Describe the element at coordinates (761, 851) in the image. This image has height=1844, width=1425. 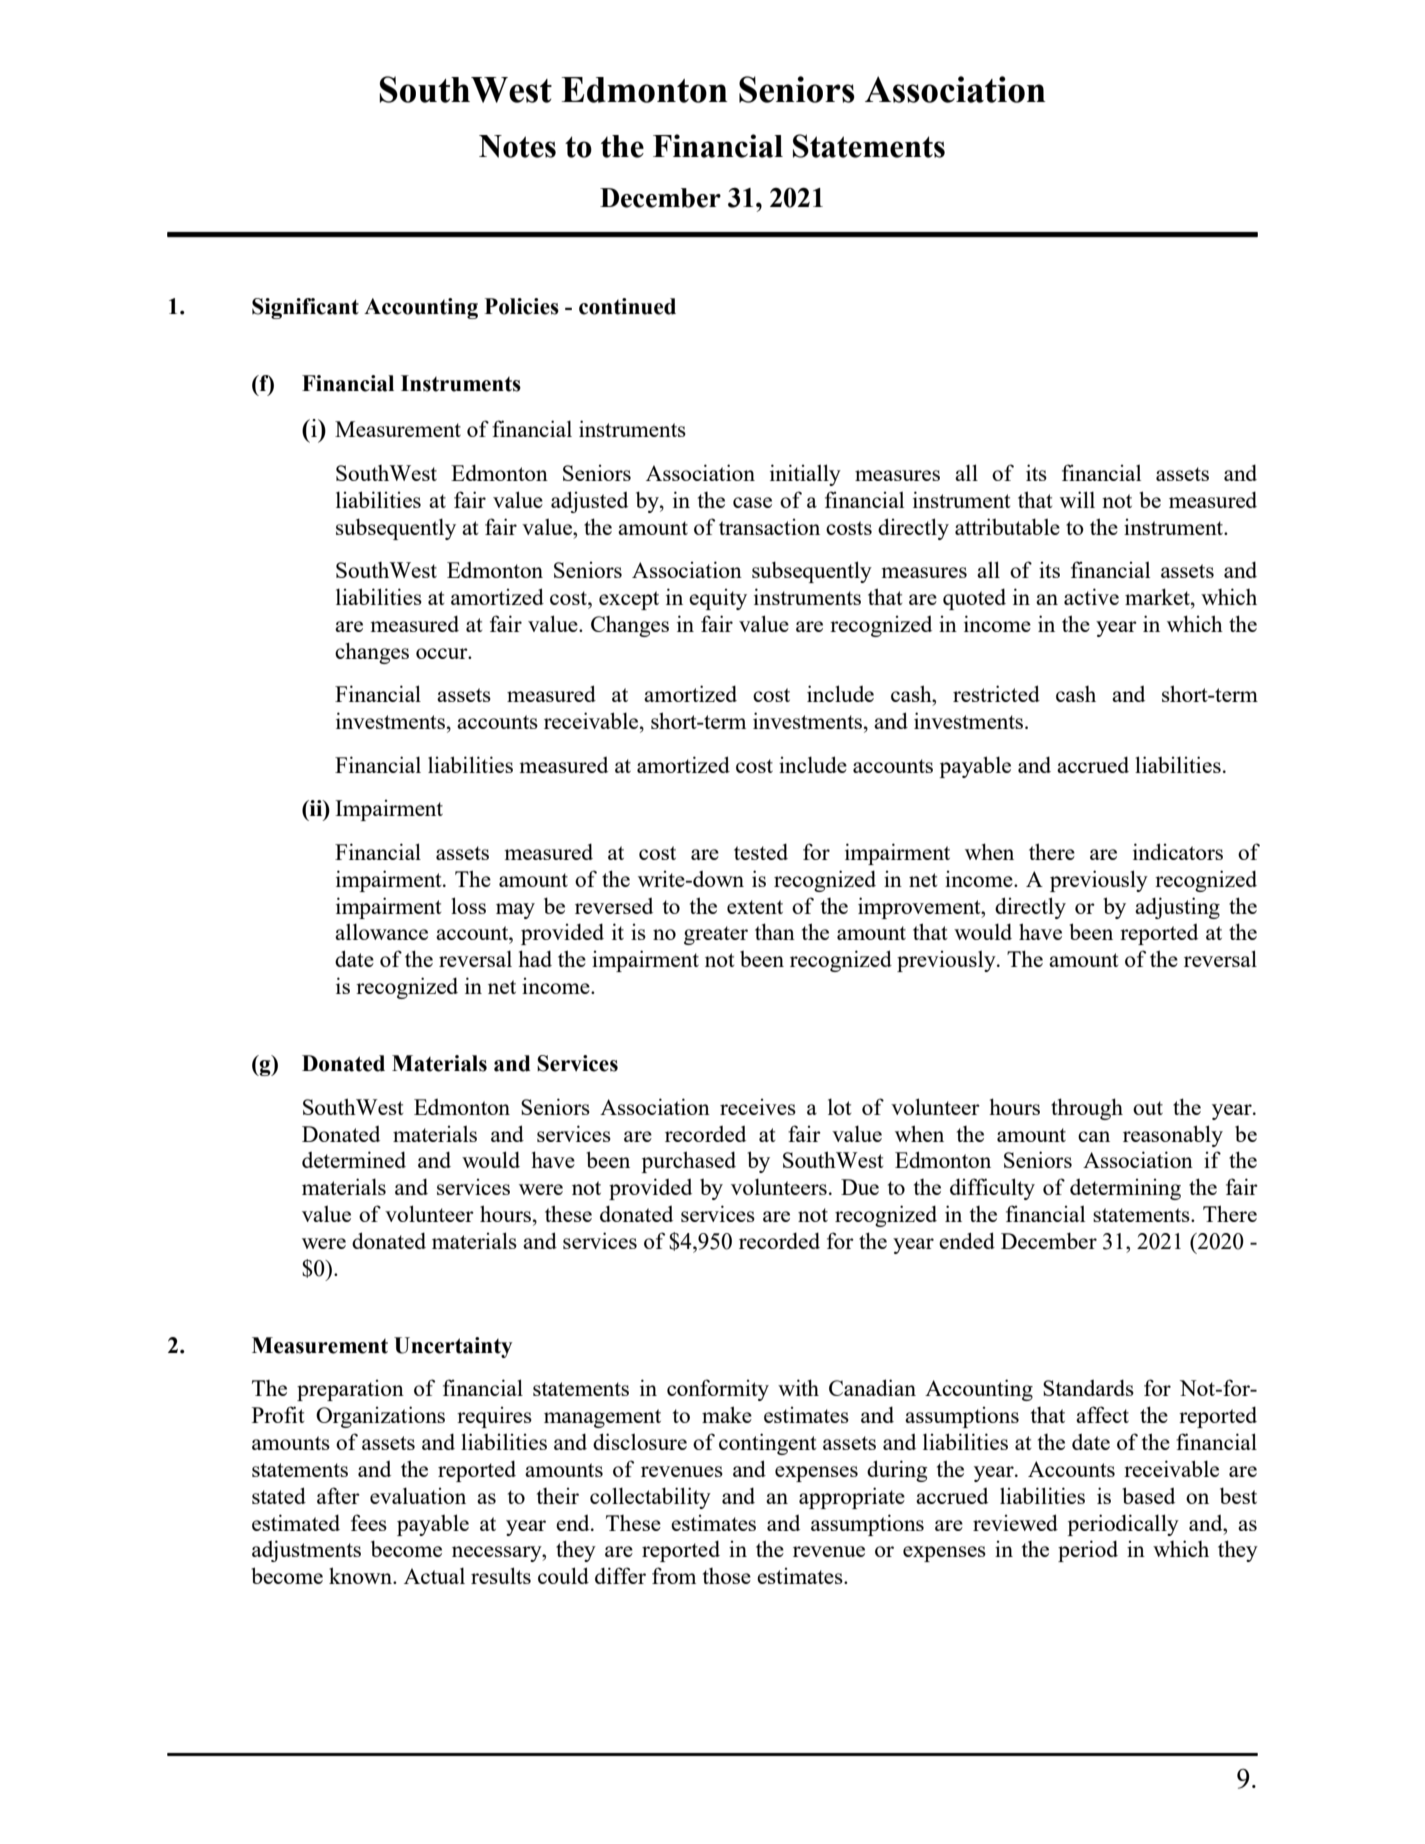
I see `tested` at that location.
